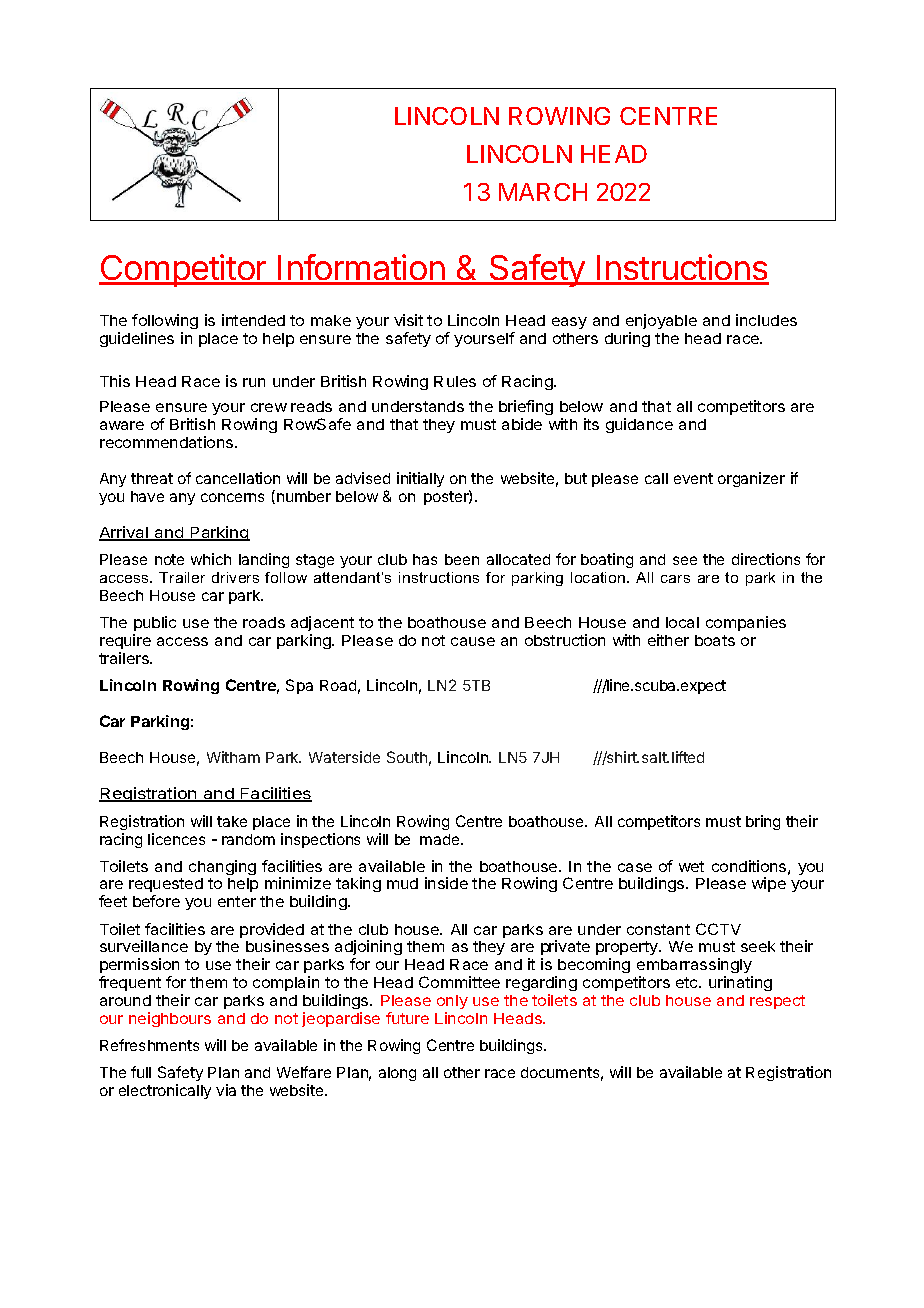  I want to click on etc, so click(688, 982).
